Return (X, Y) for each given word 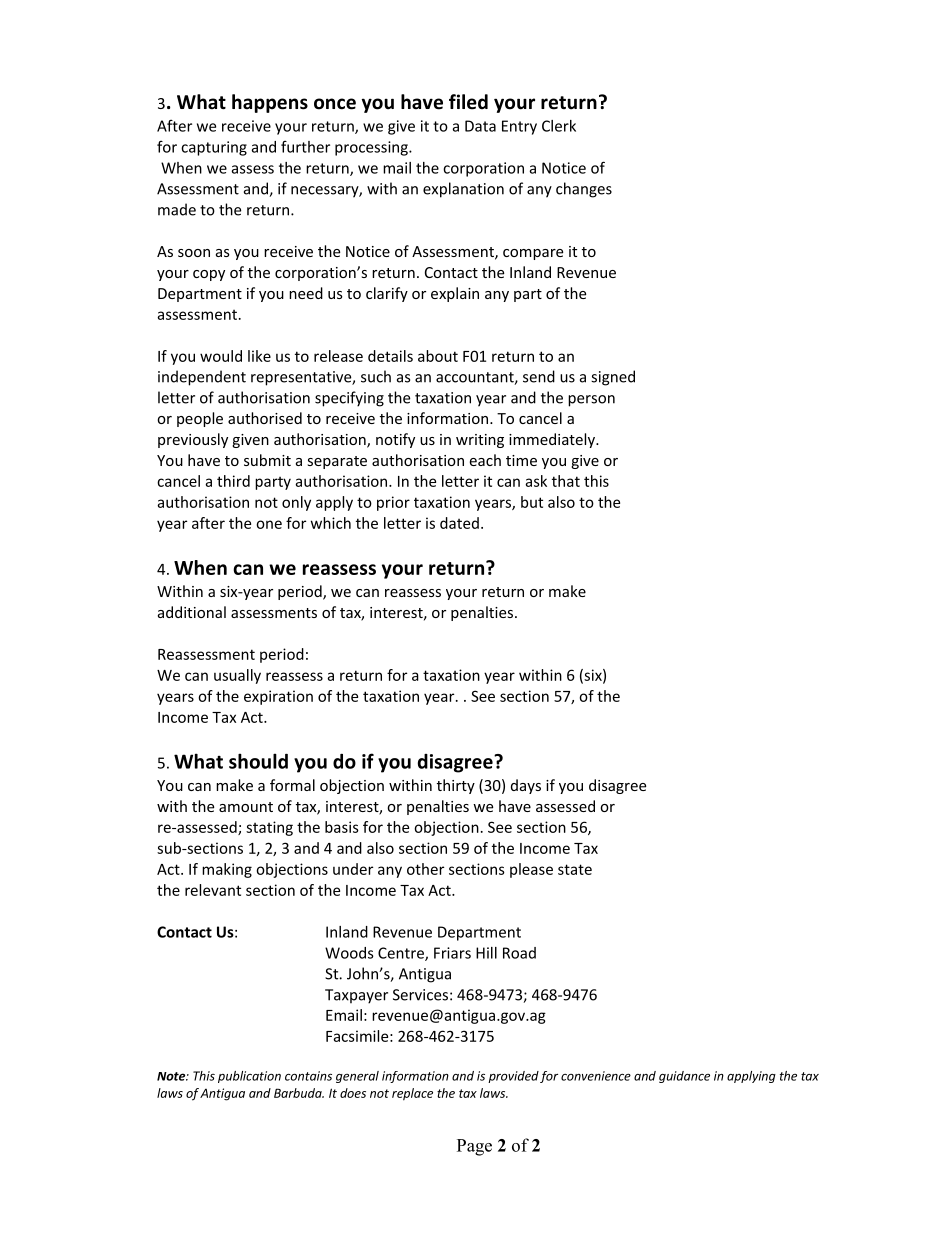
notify (395, 440)
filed (468, 102)
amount (246, 807)
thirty (456, 786)
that (566, 481)
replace (412, 1094)
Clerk (559, 126)
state (575, 869)
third (233, 481)
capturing (214, 148)
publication (249, 1077)
